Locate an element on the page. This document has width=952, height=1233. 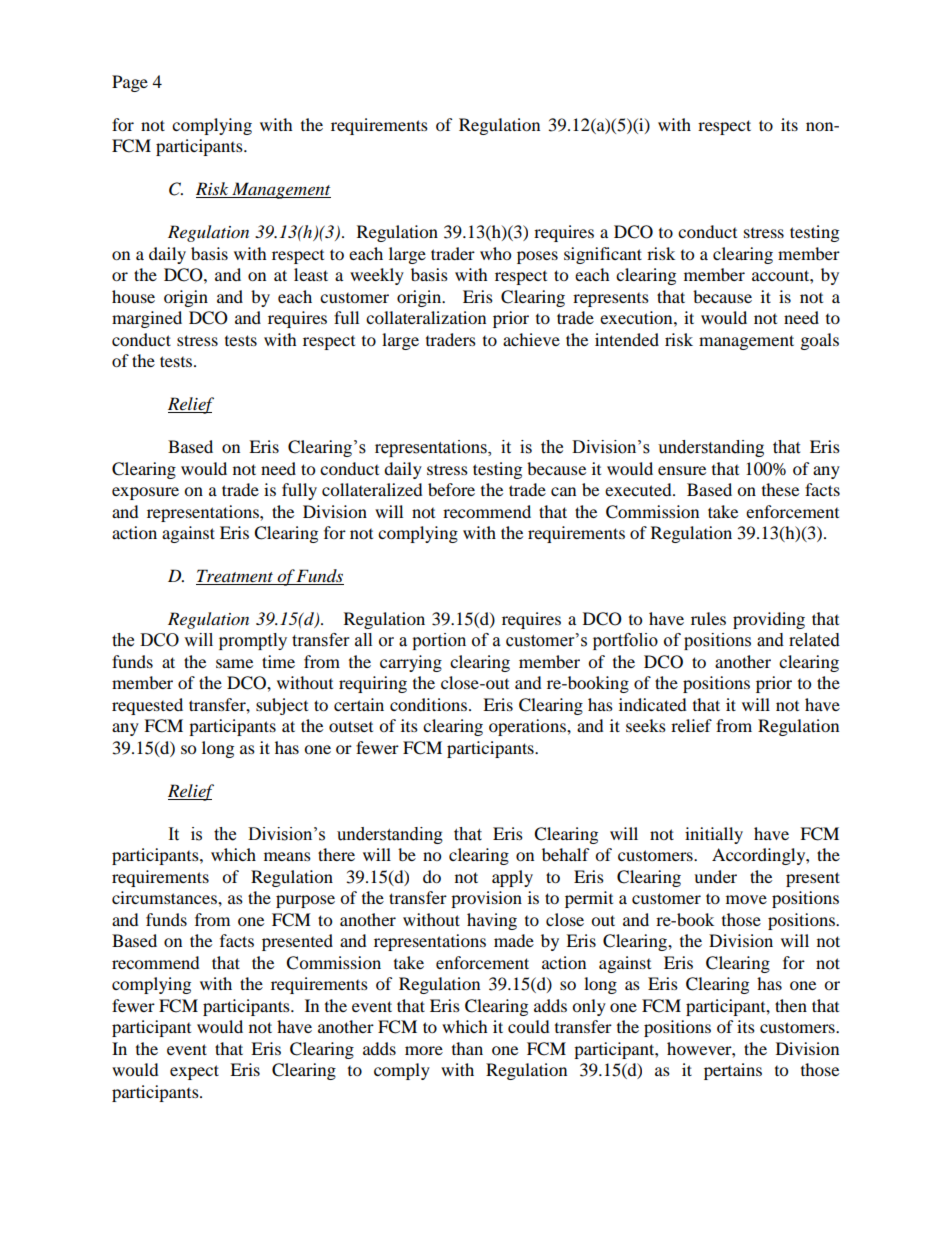
who is located at coordinates (495, 253).
